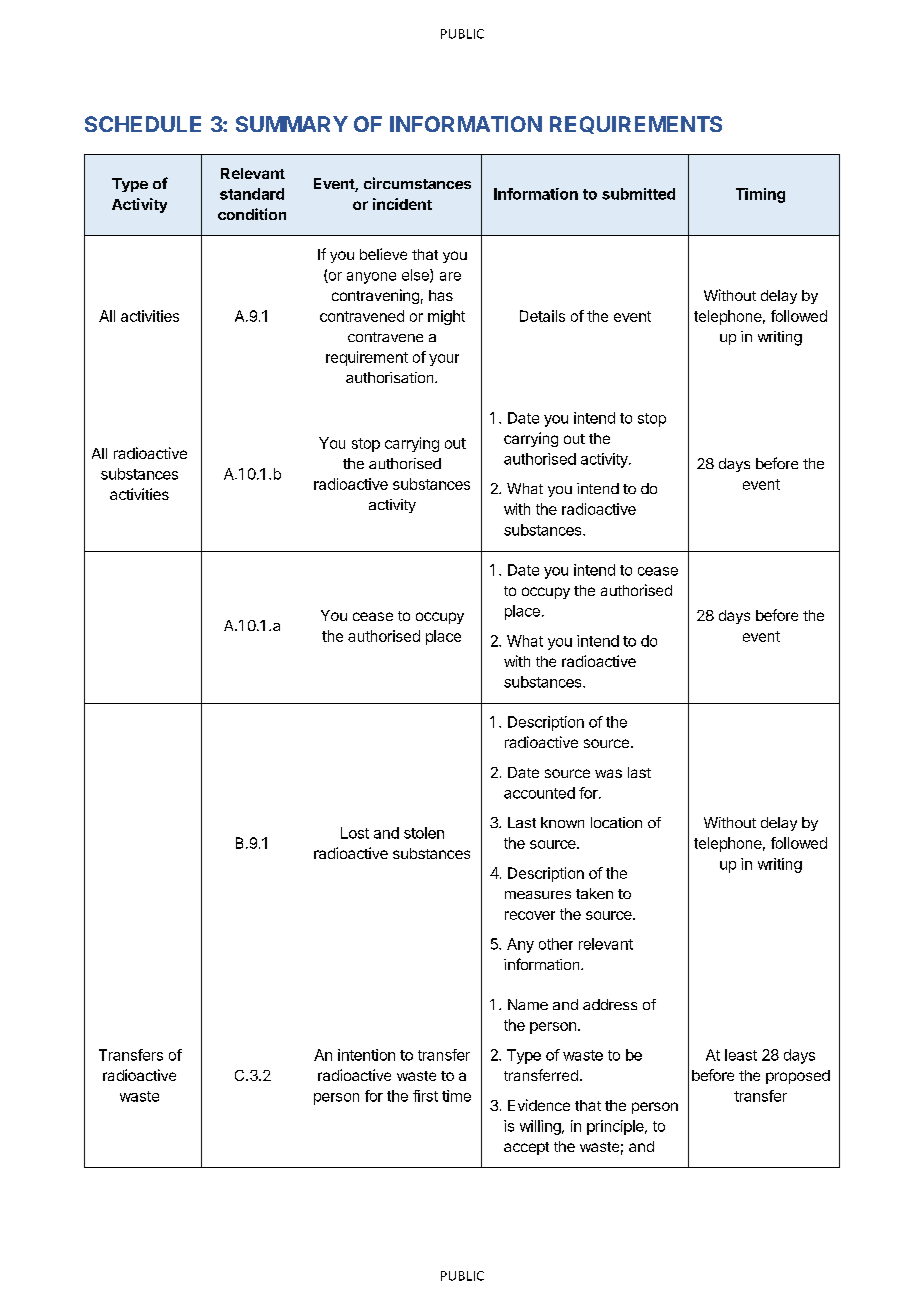  Describe the element at coordinates (616, 822) in the screenshot. I see `location` at that location.
